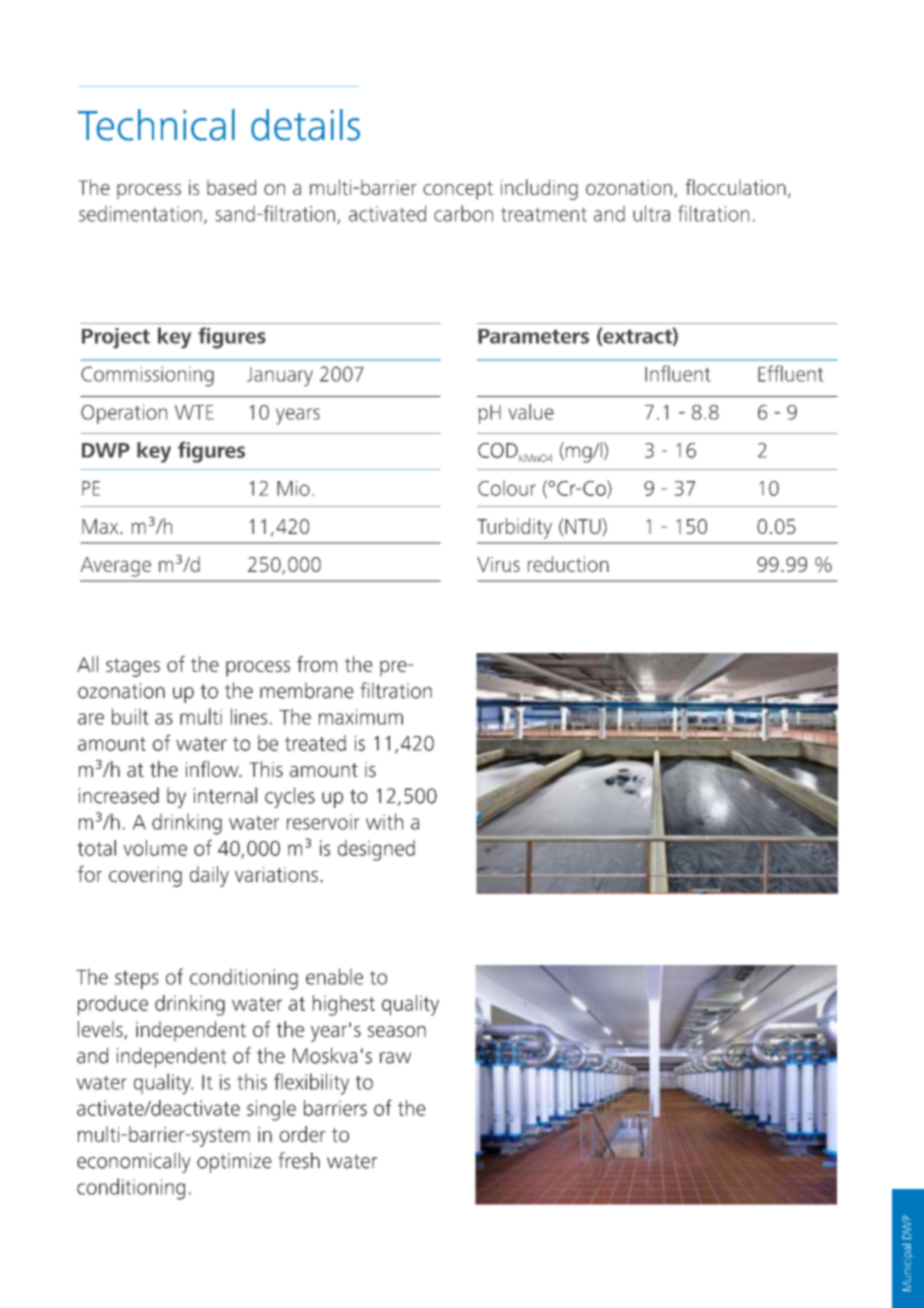 This screenshot has width=924, height=1308. I want to click on value, so click(531, 412).
